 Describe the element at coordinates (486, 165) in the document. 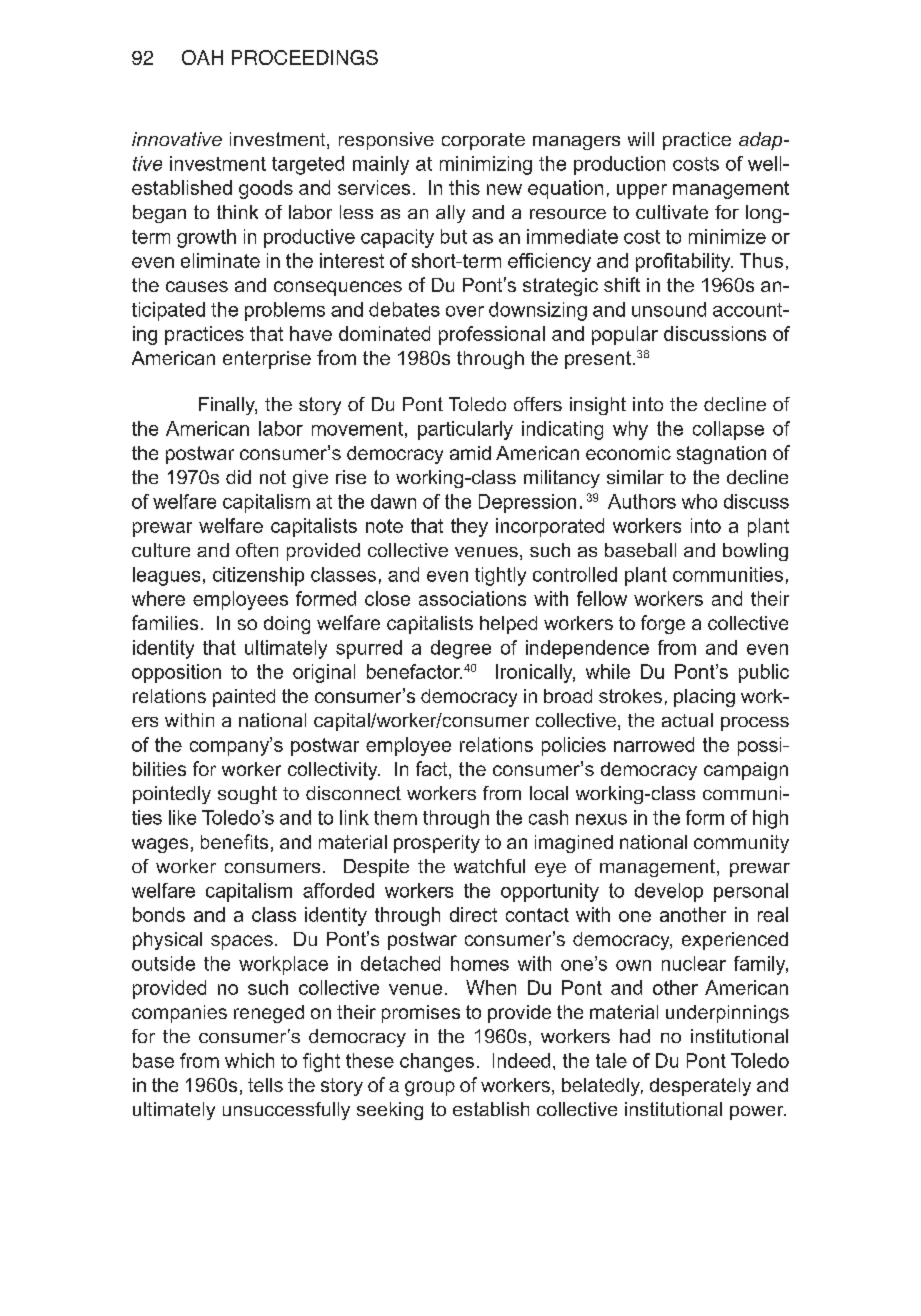

I see `minimizing` at that location.
